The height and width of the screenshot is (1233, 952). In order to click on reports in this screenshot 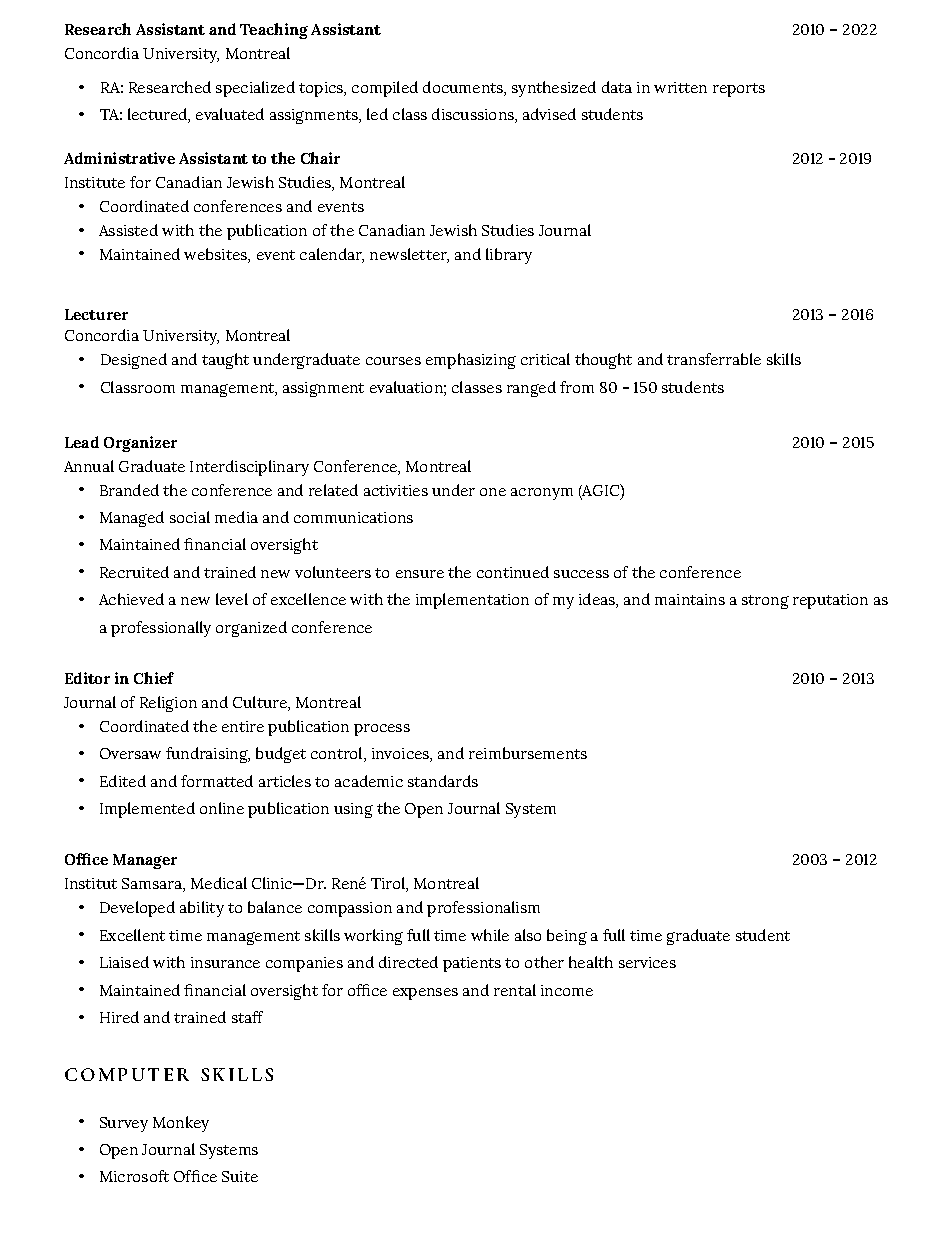, I will do `click(739, 90)`.
